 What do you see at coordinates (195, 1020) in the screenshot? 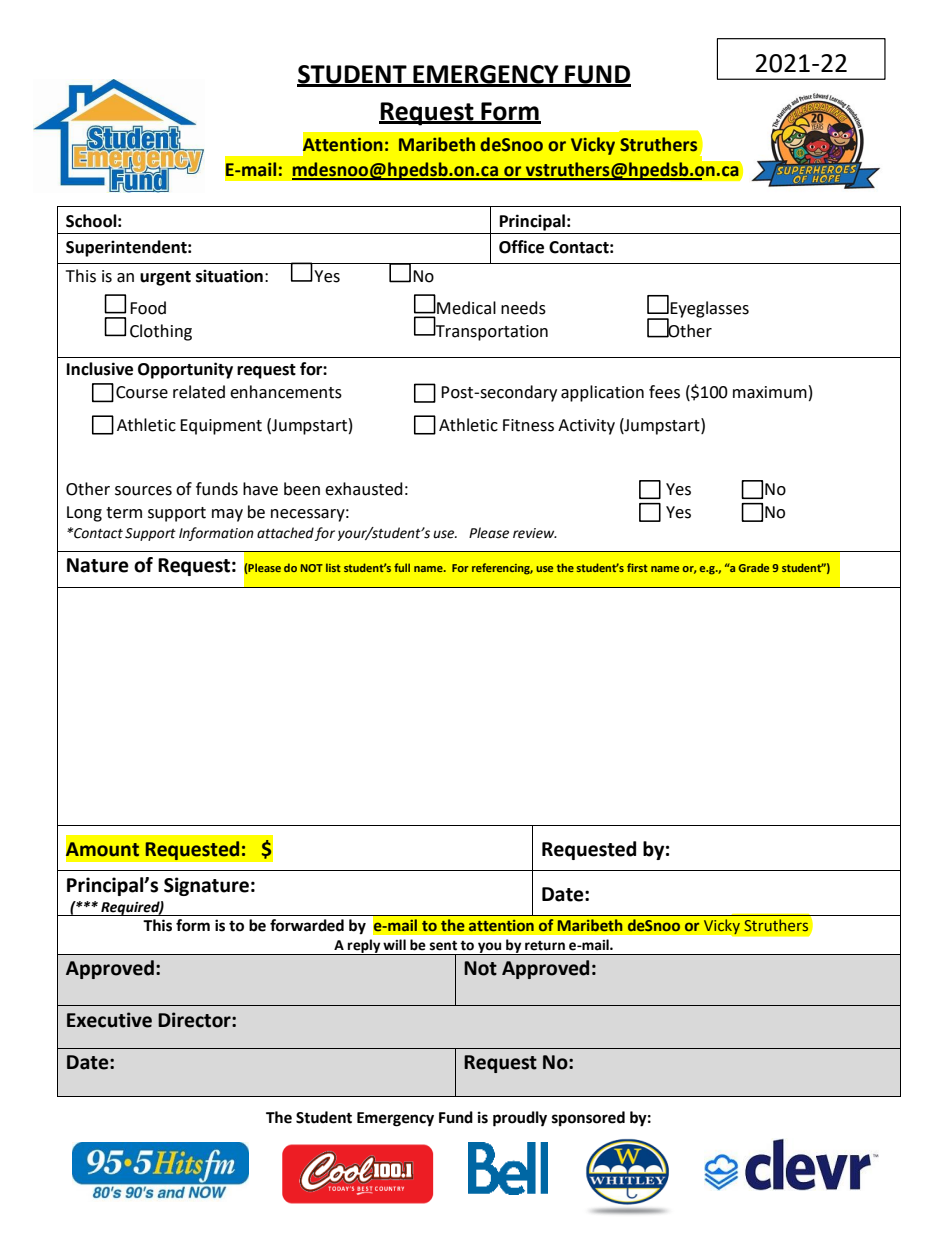
I see `Director` at bounding box center [195, 1020].
